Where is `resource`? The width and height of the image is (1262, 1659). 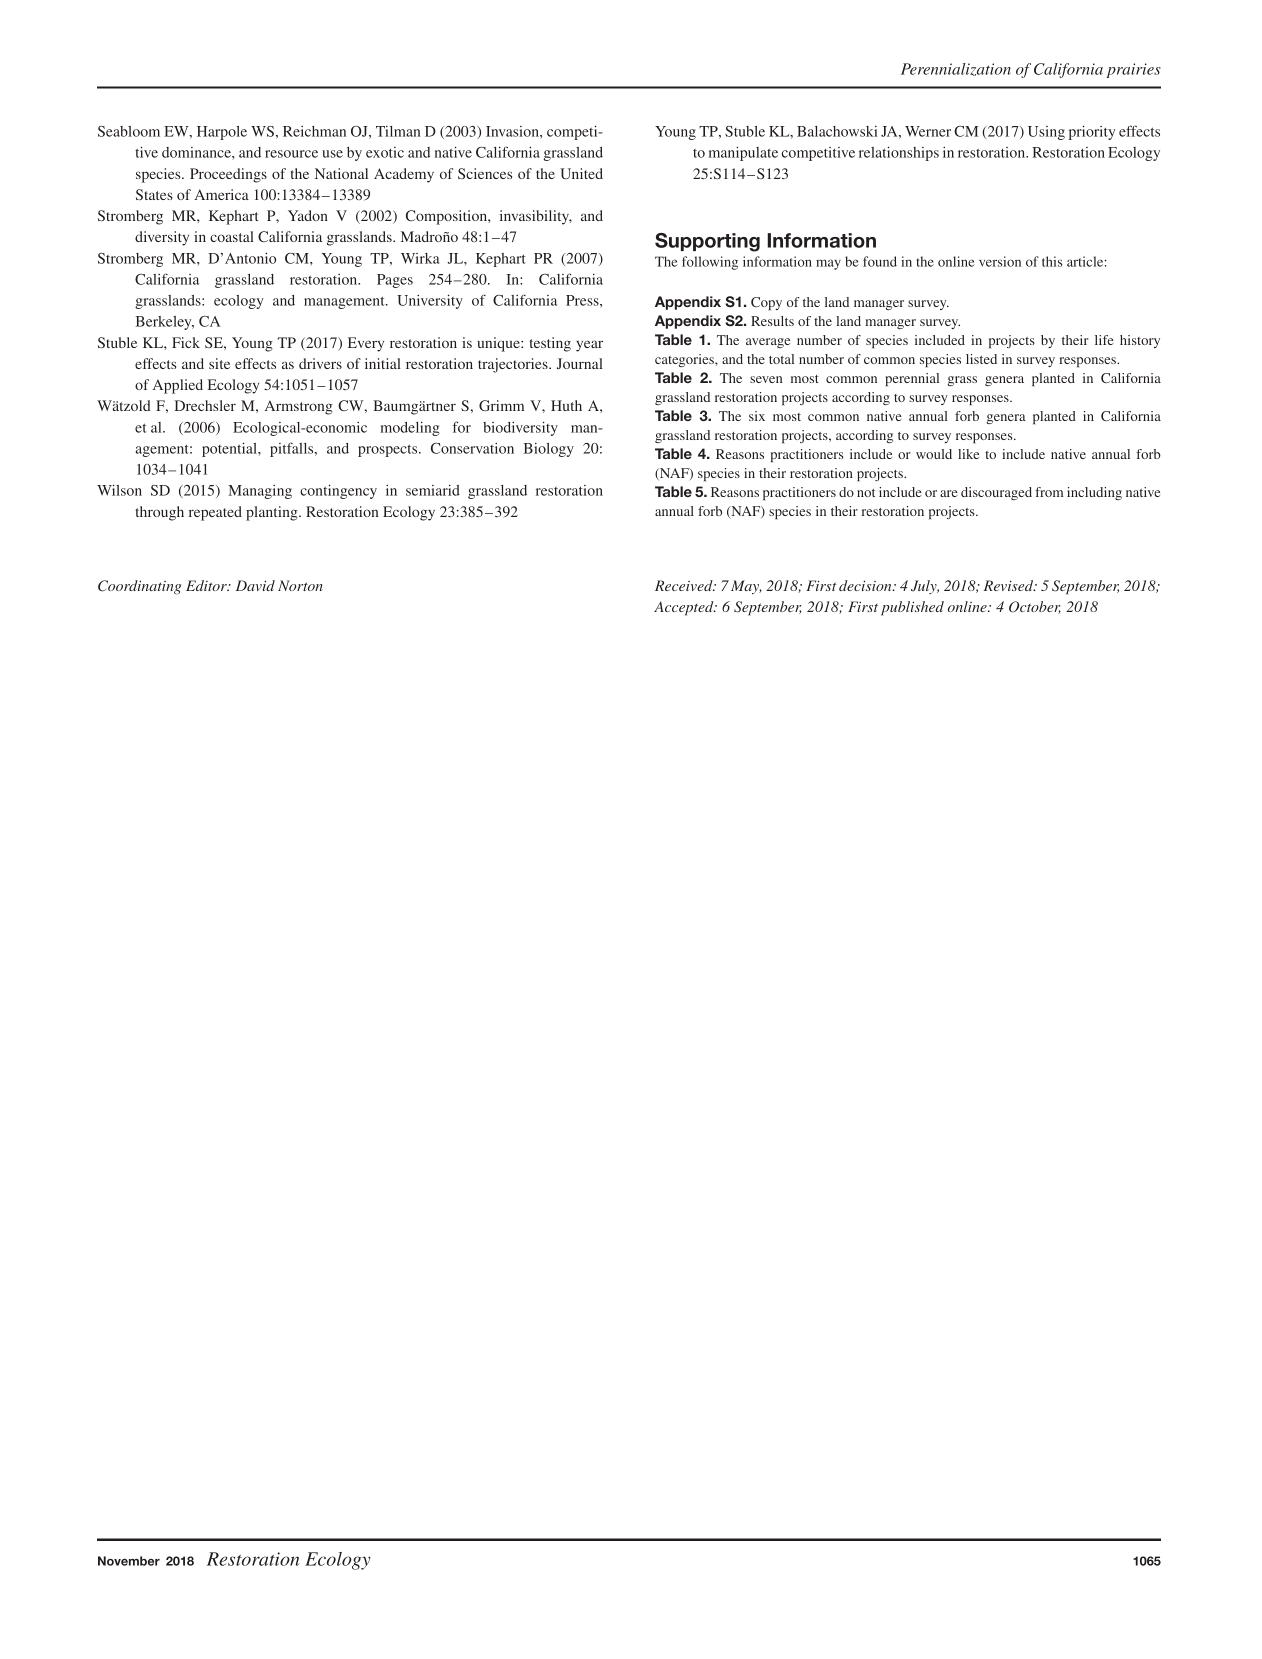
resource is located at coordinates (291, 154).
